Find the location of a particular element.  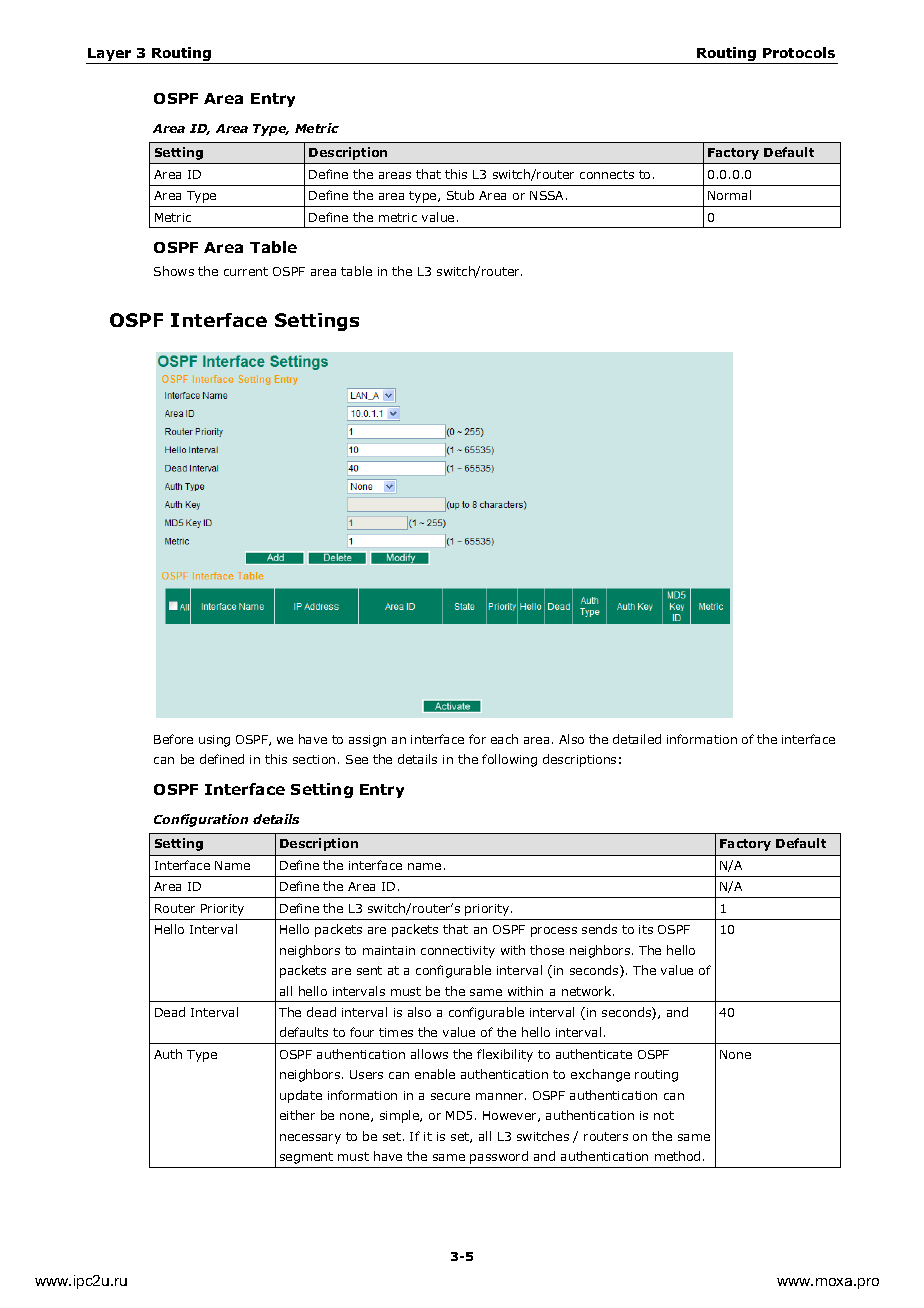

either is located at coordinates (297, 1115).
